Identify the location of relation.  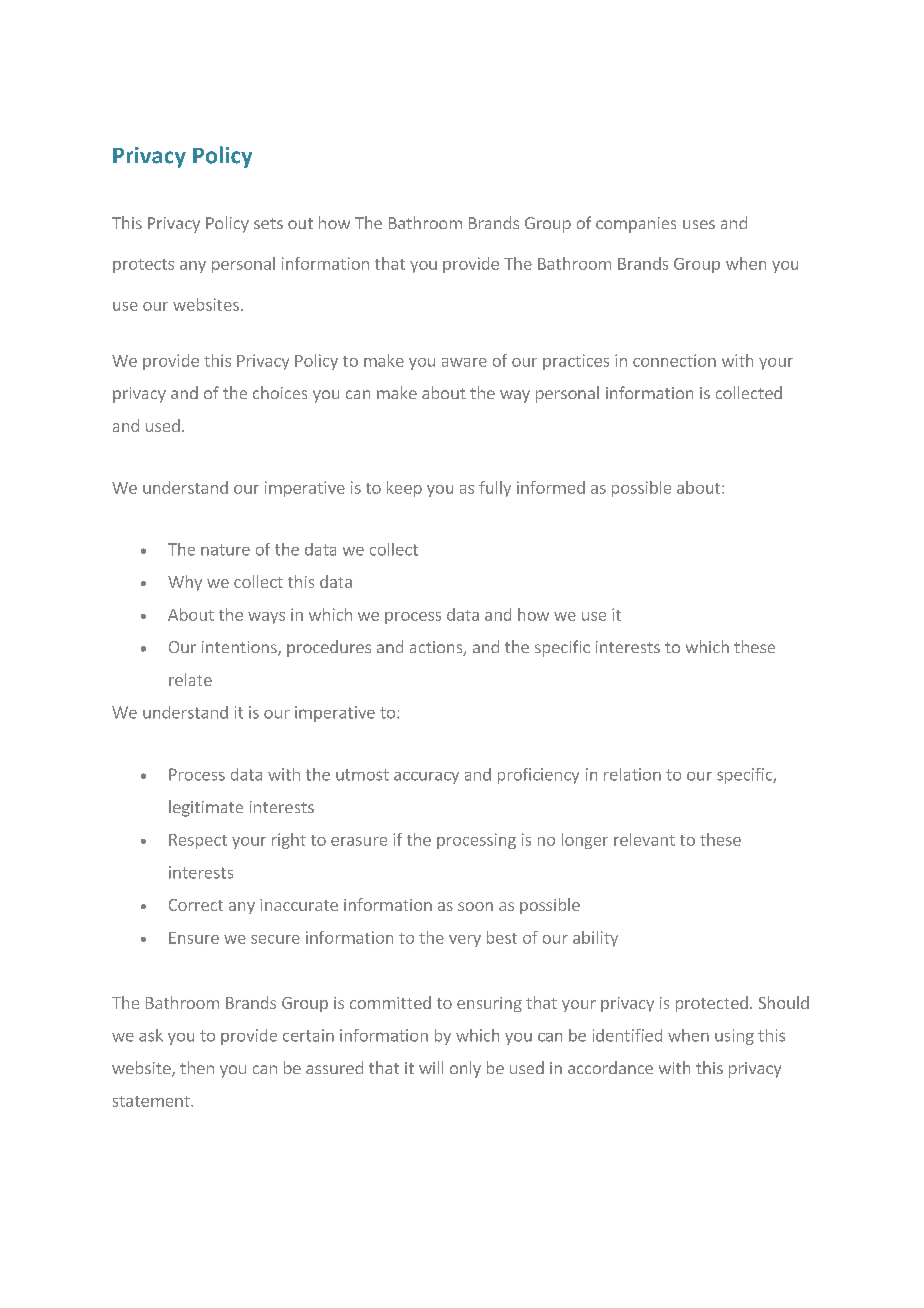
(632, 774).
